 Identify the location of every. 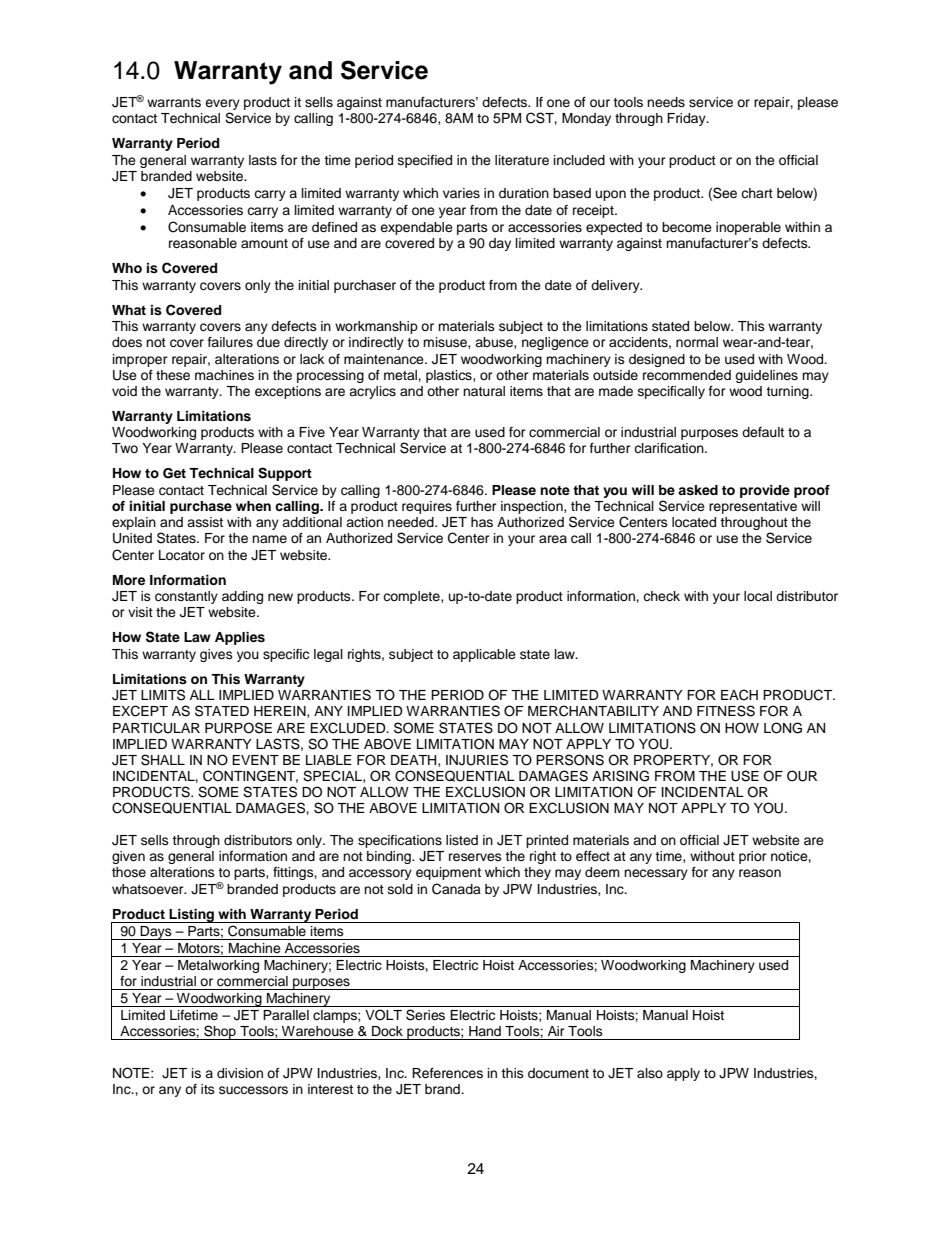
(222, 106).
